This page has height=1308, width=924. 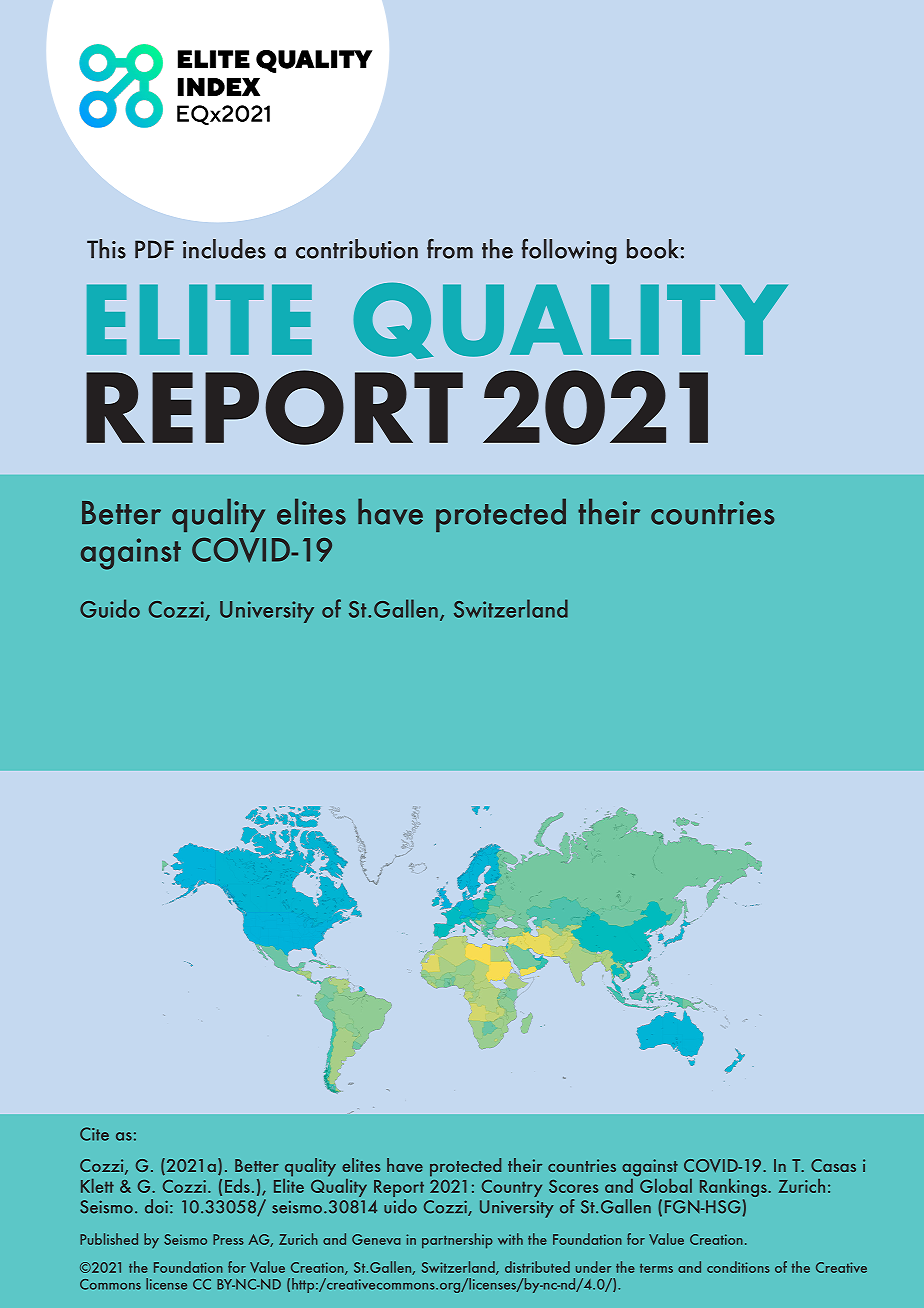 What do you see at coordinates (357, 249) in the page?
I see `contribution` at bounding box center [357, 249].
